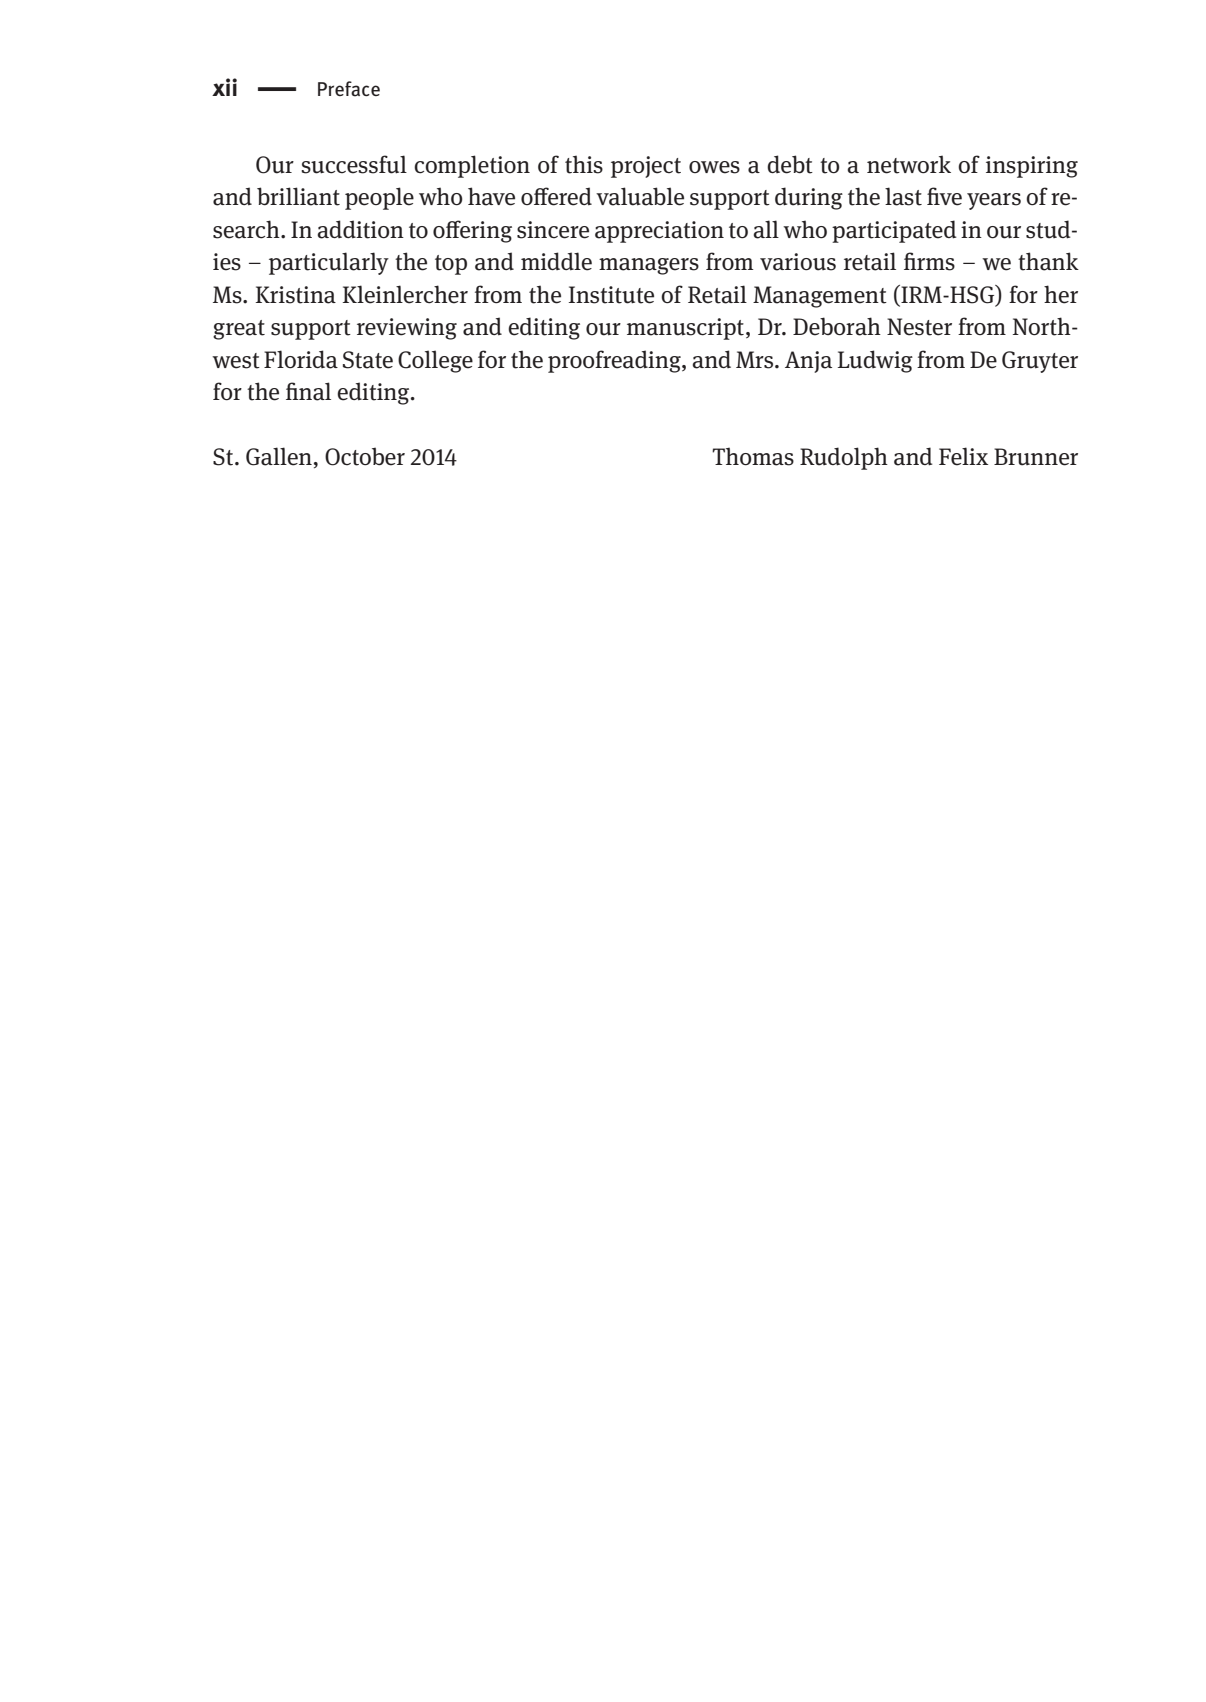 This screenshot has height=1702, width=1206. What do you see at coordinates (298, 196) in the screenshot?
I see `brilliant` at bounding box center [298, 196].
